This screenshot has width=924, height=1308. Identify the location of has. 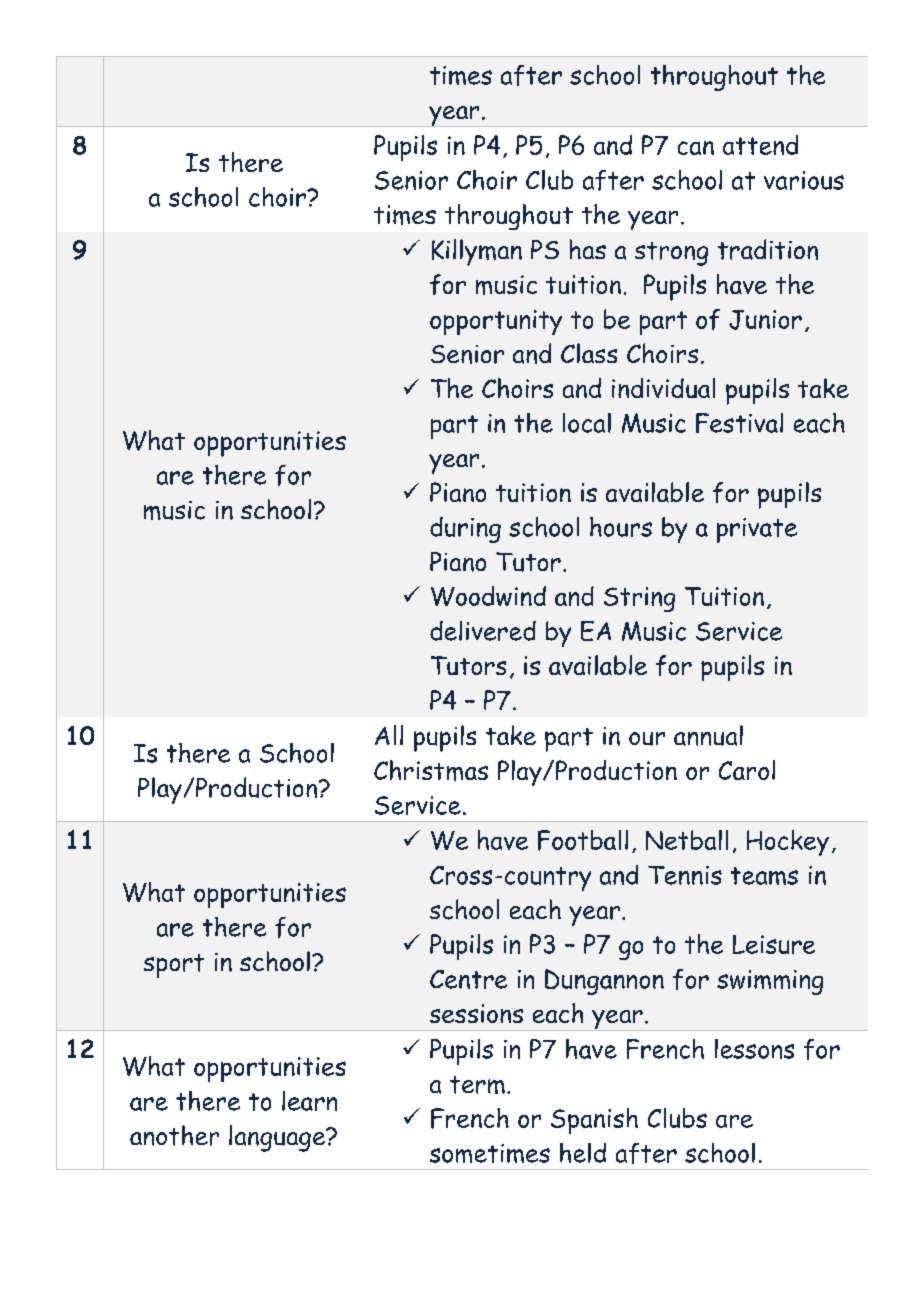
(588, 249).
